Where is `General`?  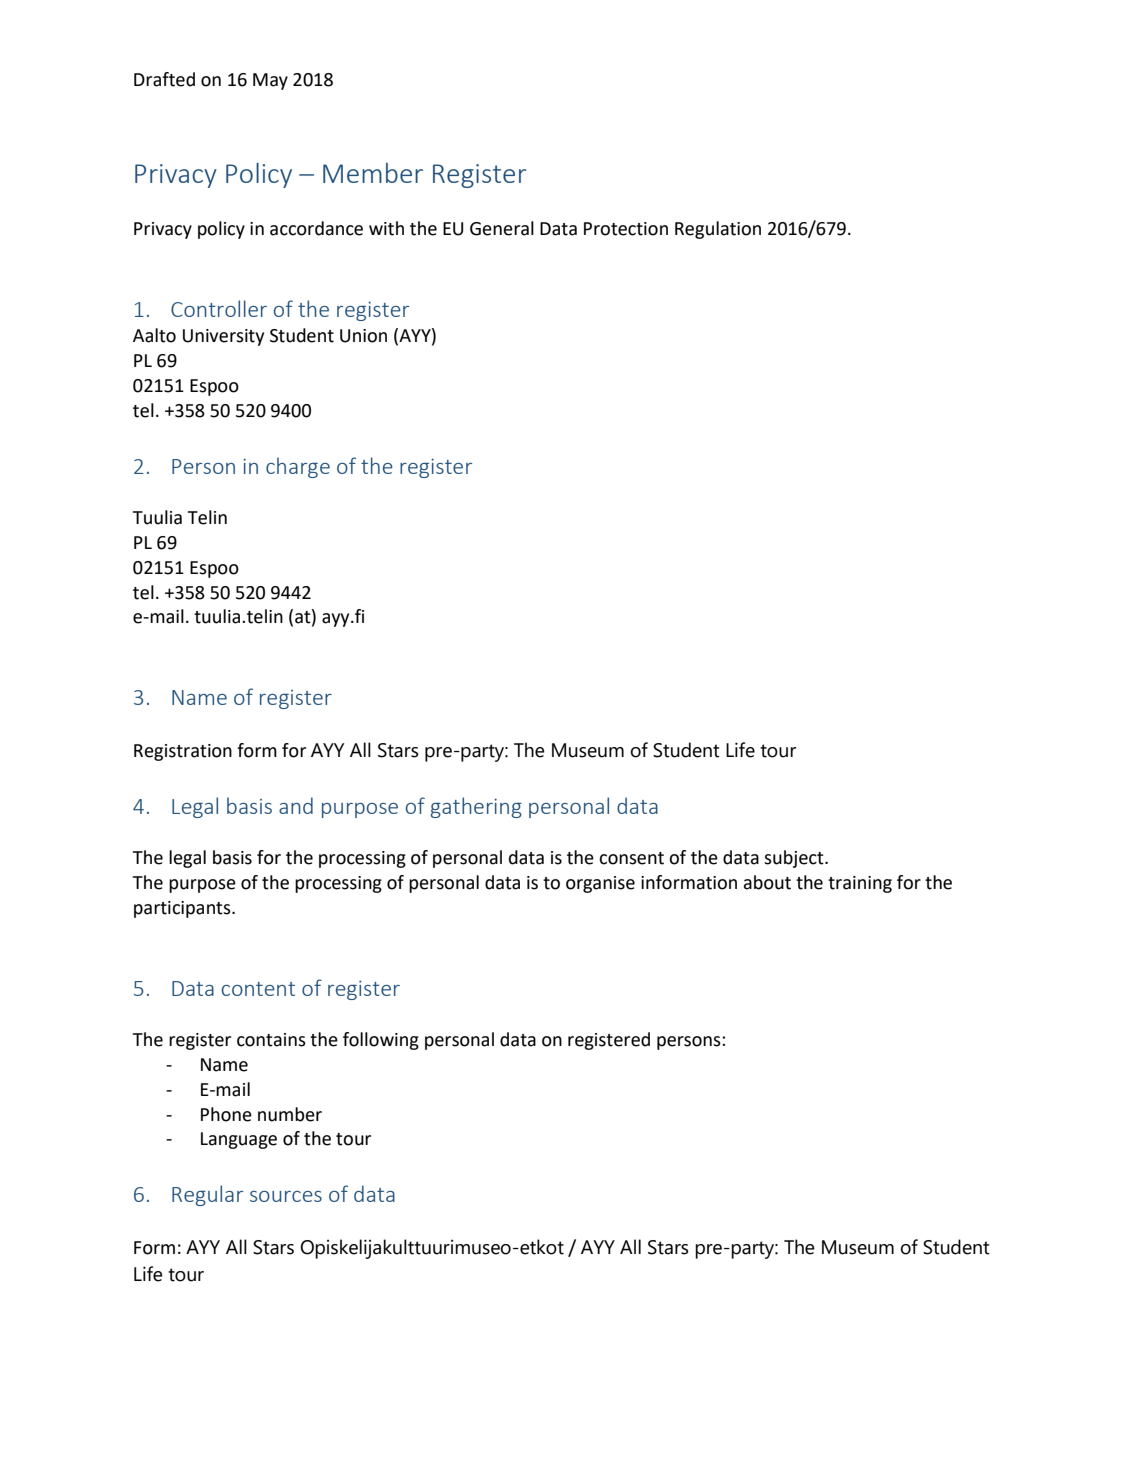 General is located at coordinates (502, 228).
